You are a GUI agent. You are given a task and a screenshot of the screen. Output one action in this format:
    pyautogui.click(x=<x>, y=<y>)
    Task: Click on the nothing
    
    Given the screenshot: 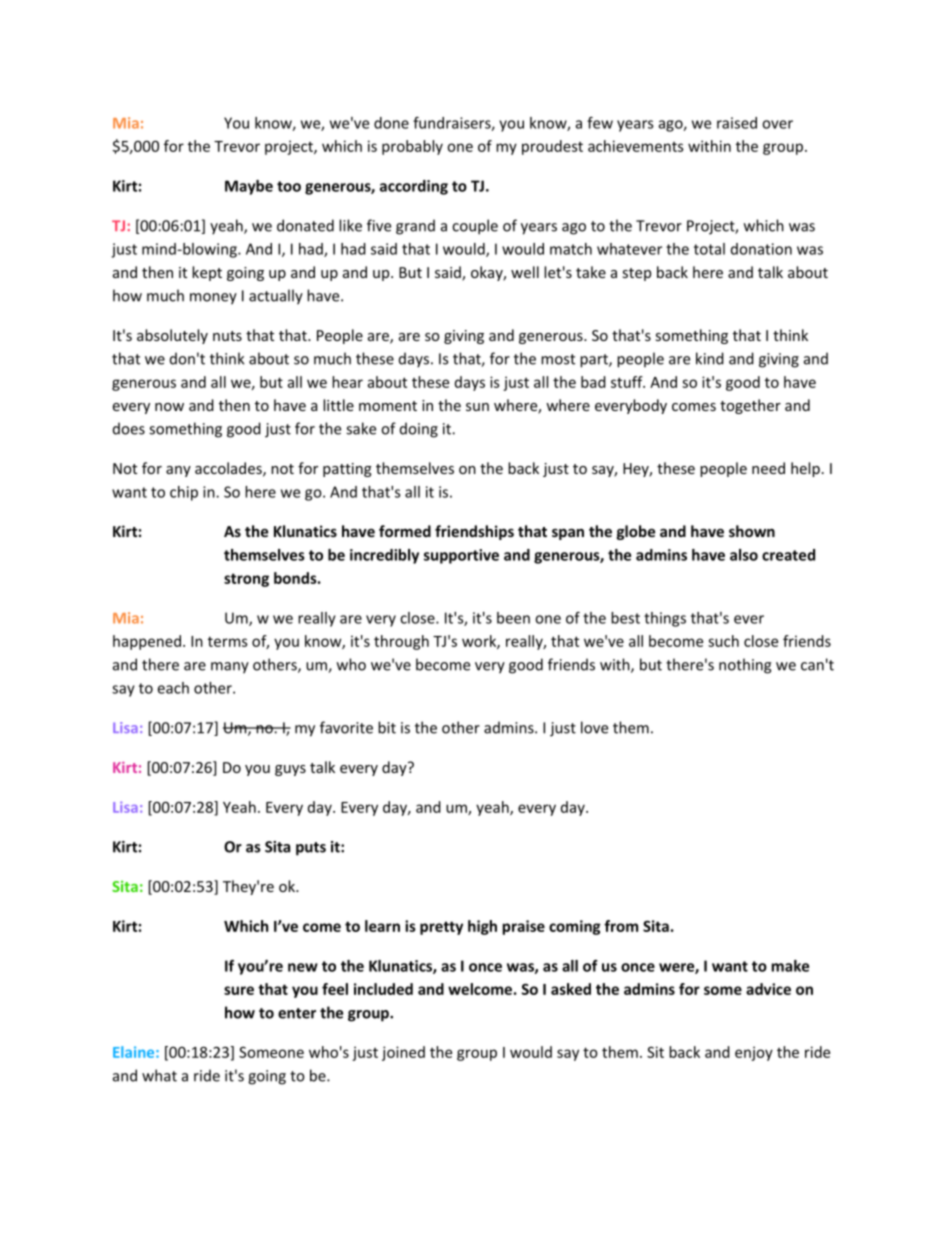 What is the action you would take?
    pyautogui.click(x=745, y=666)
